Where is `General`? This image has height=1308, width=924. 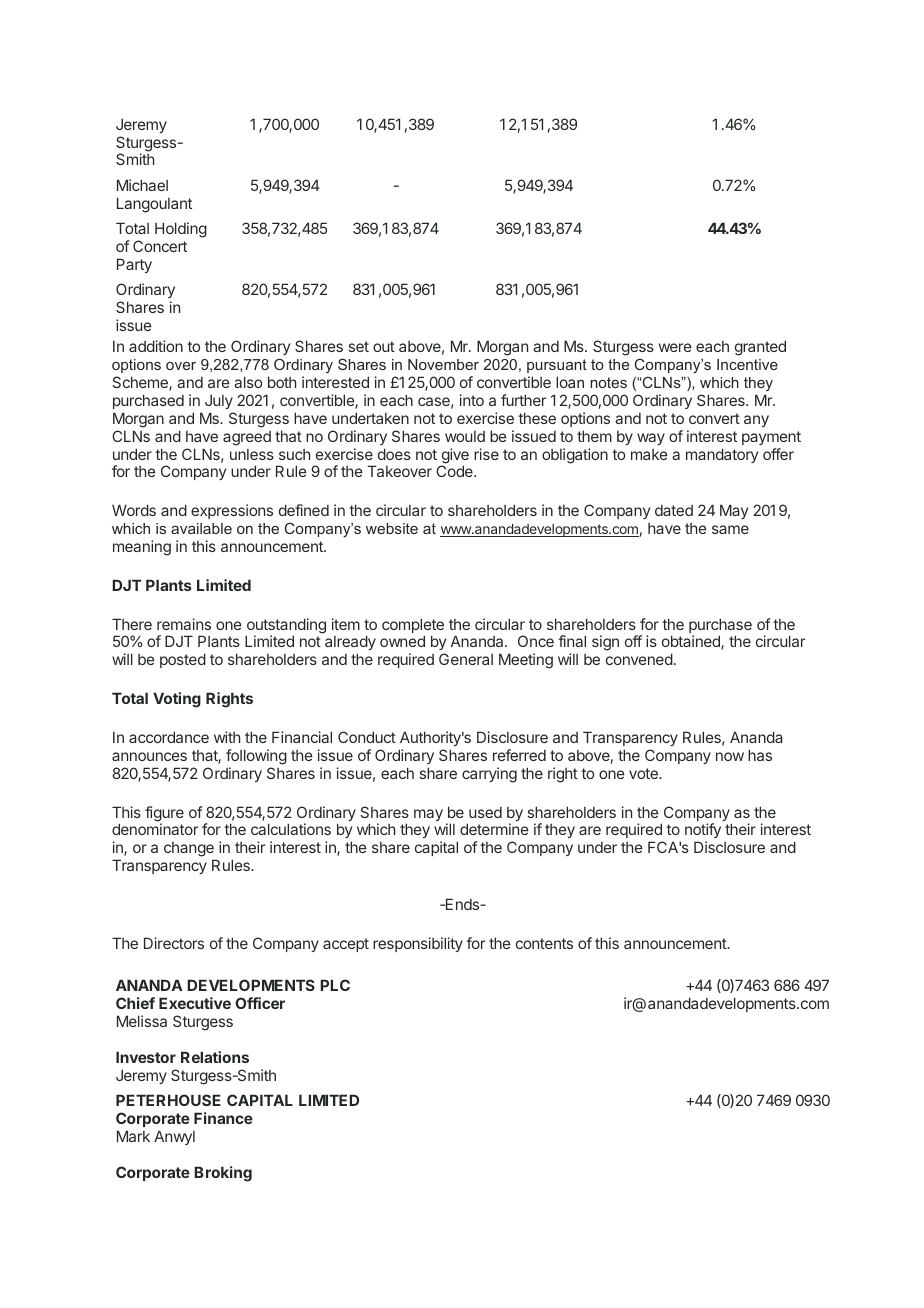
General is located at coordinates (466, 659).
